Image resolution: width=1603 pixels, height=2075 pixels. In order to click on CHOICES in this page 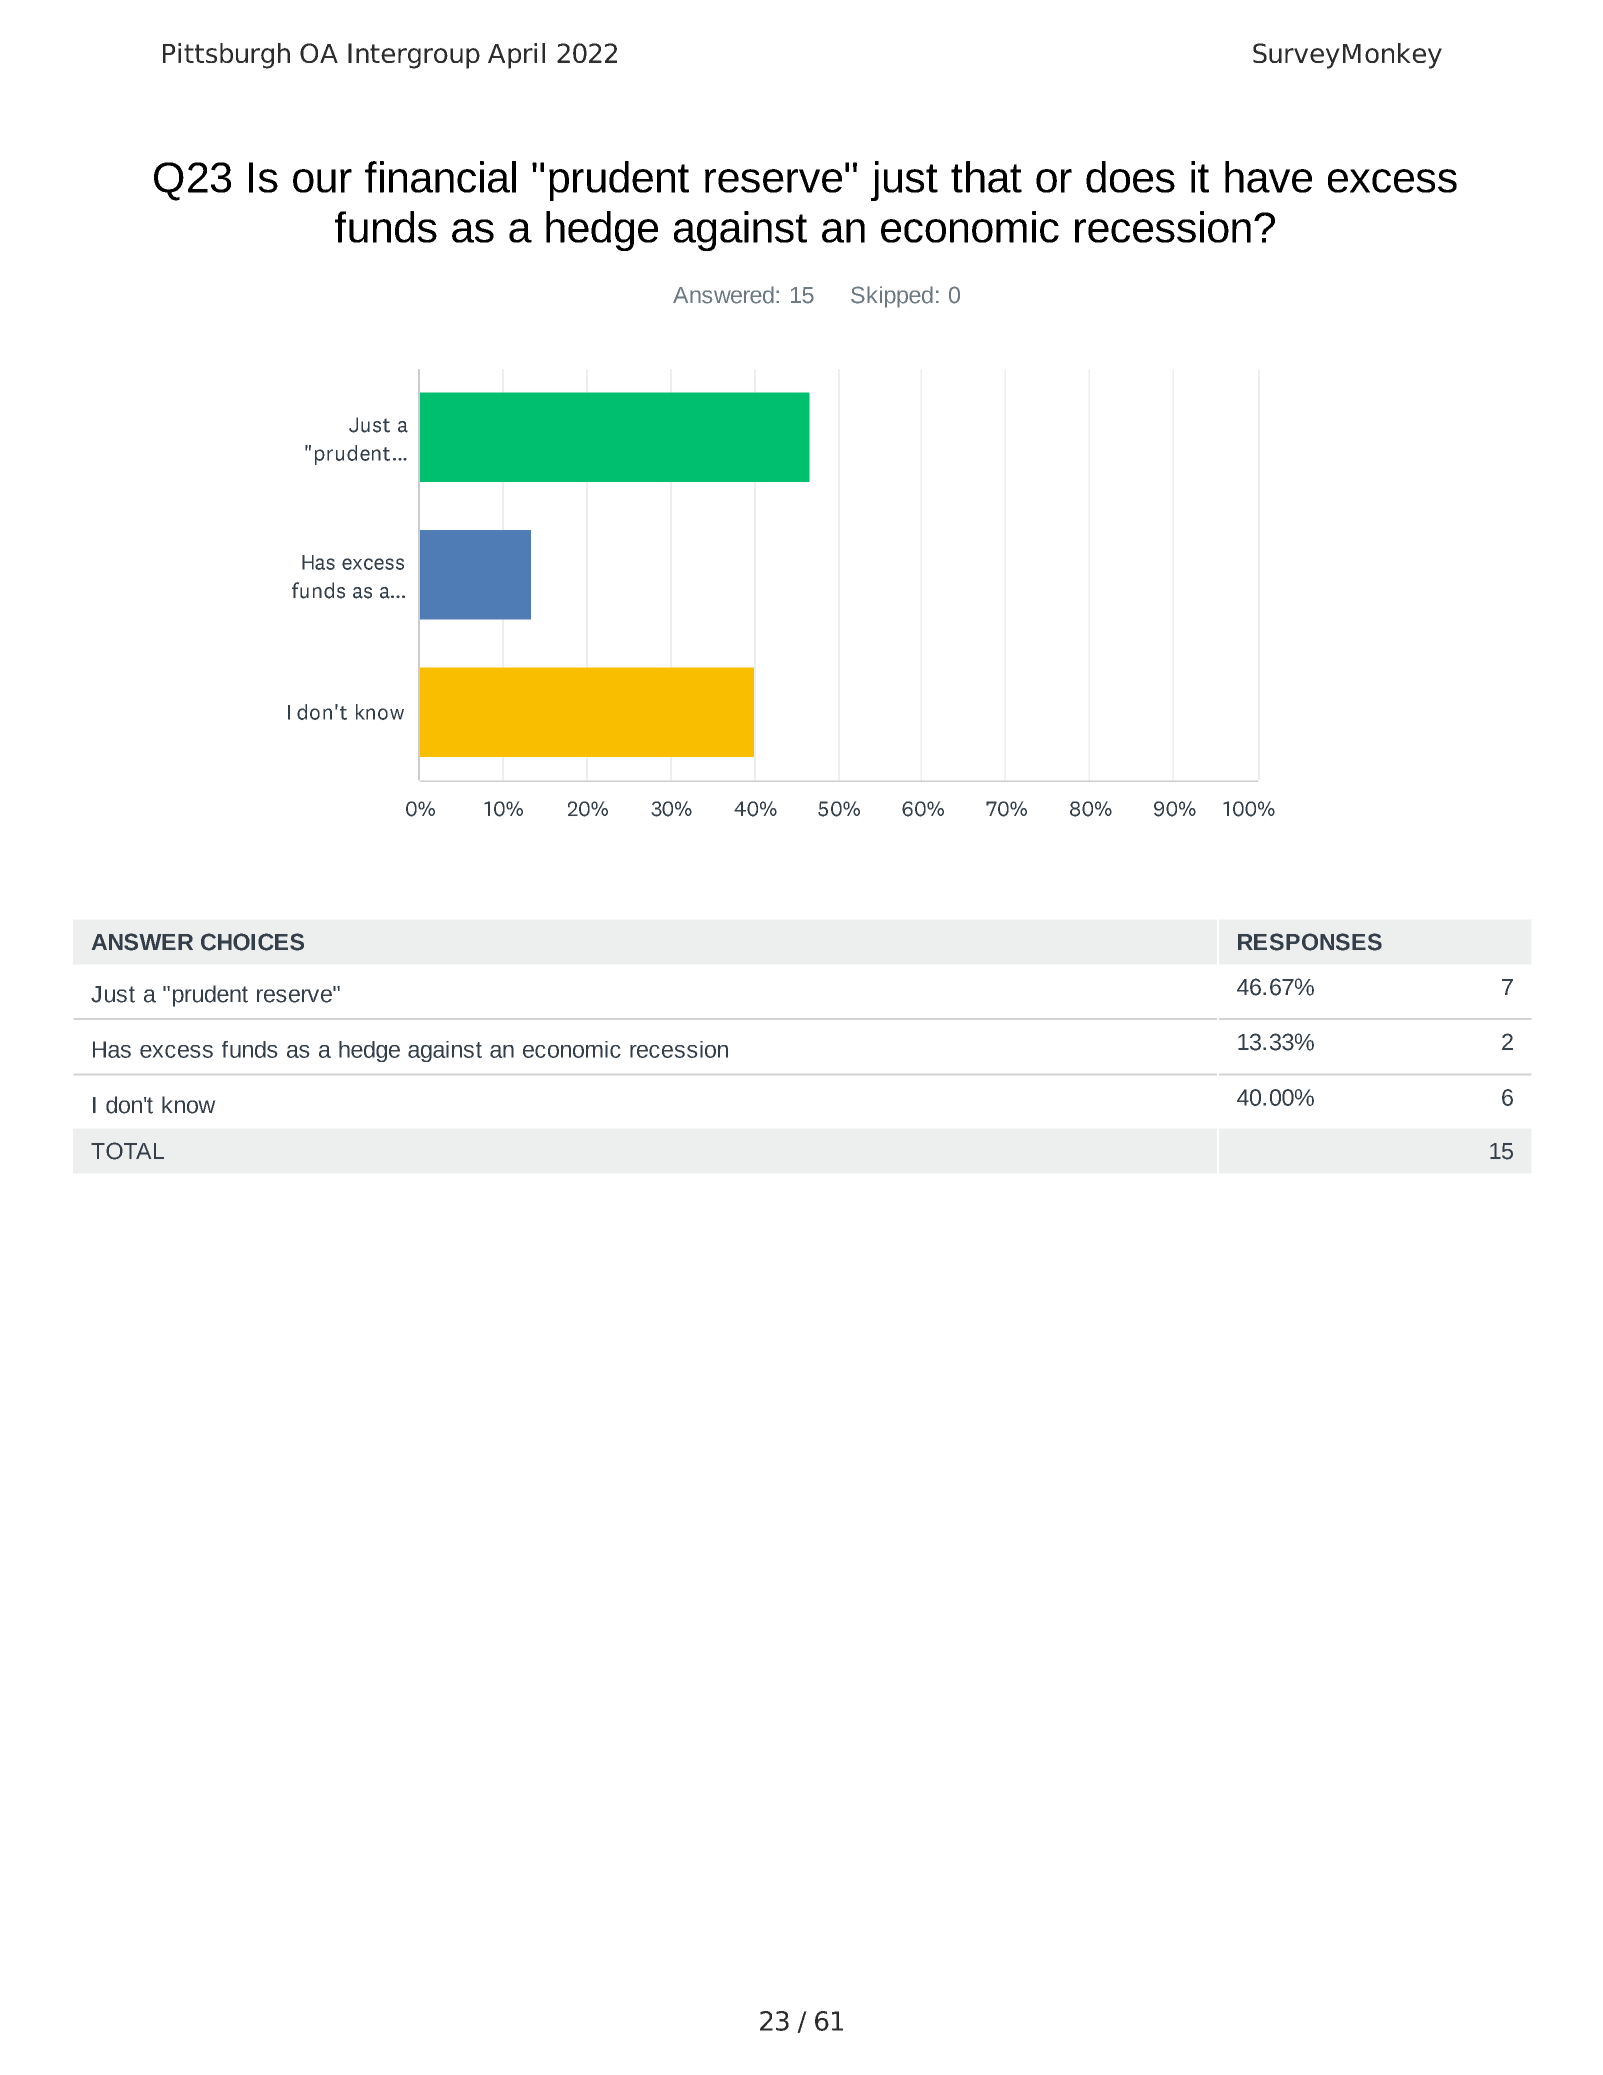, I will do `click(252, 942)`.
